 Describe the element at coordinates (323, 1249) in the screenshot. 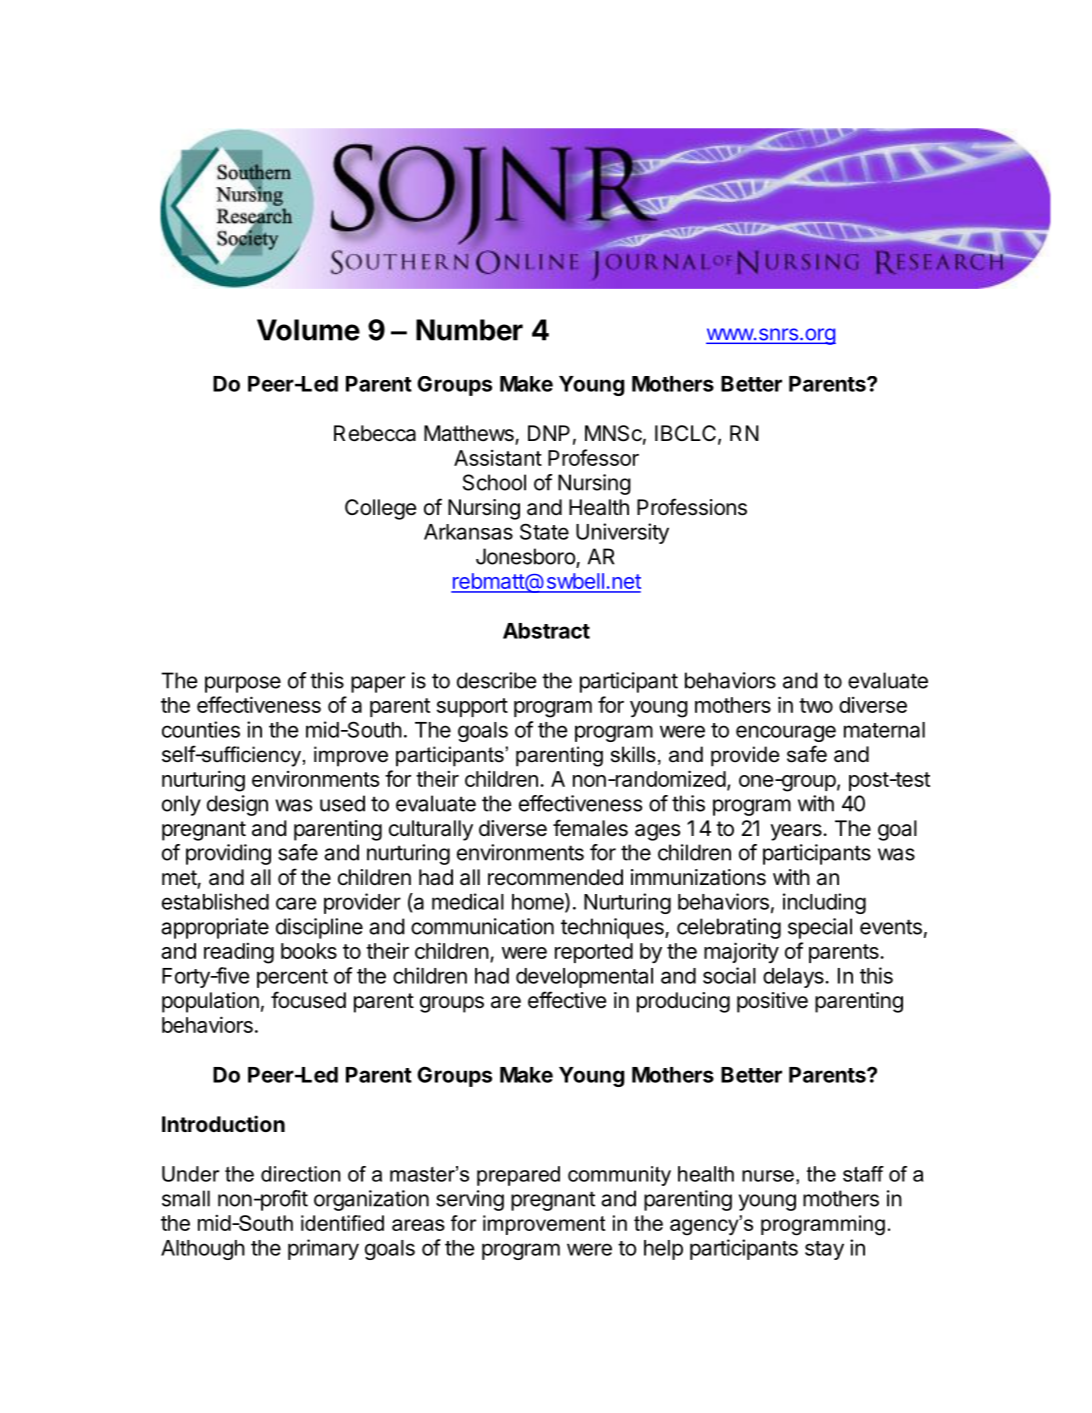

I see `primary` at that location.
